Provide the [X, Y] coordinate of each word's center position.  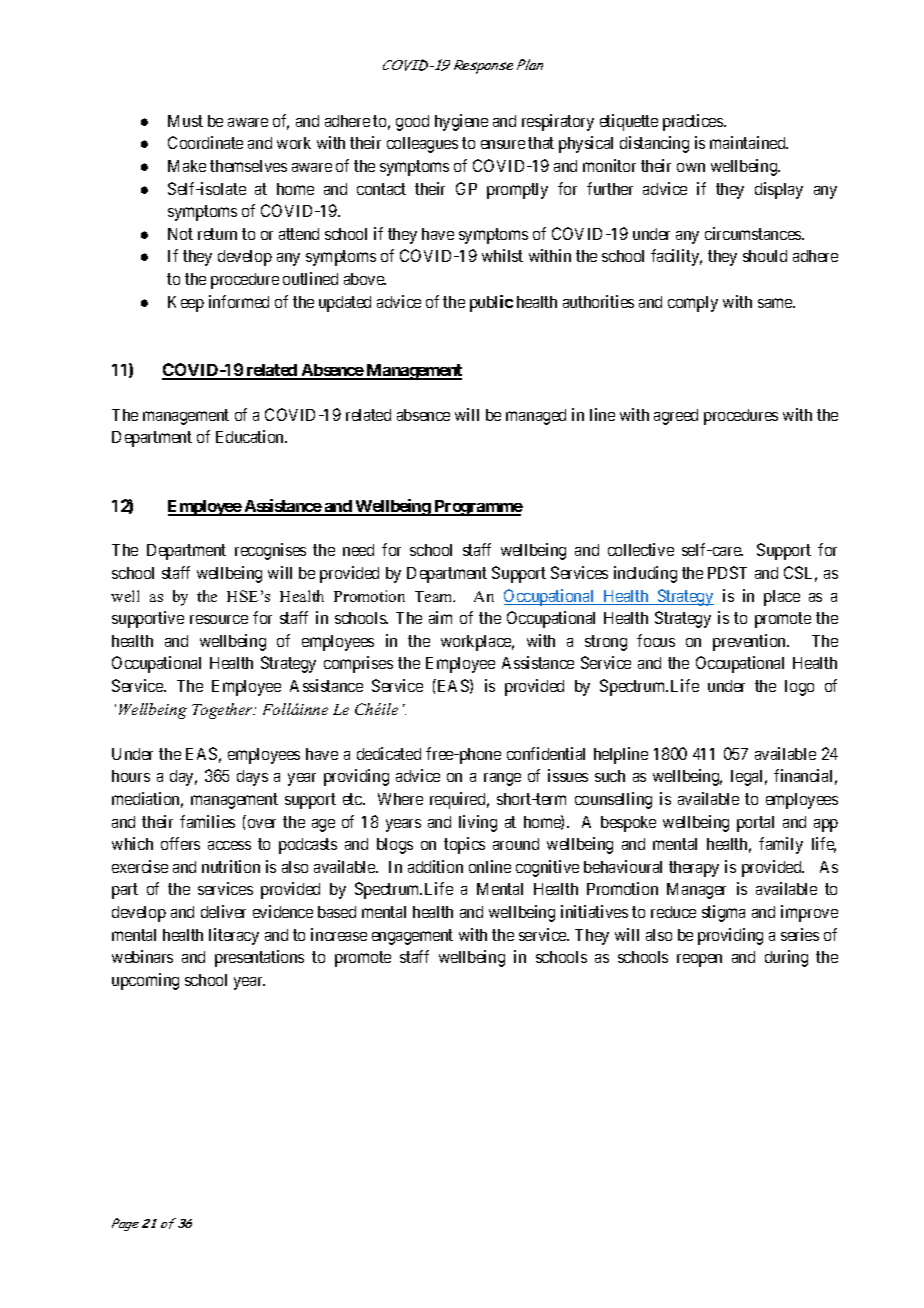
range [502, 779]
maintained [749, 142]
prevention [750, 642]
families [207, 821]
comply [693, 304]
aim [440, 617]
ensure [503, 144]
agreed [676, 417]
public [491, 303]
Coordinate [205, 142]
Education [251, 436]
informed [239, 301]
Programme [477, 508]
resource [219, 619]
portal [755, 824]
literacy [234, 936]
